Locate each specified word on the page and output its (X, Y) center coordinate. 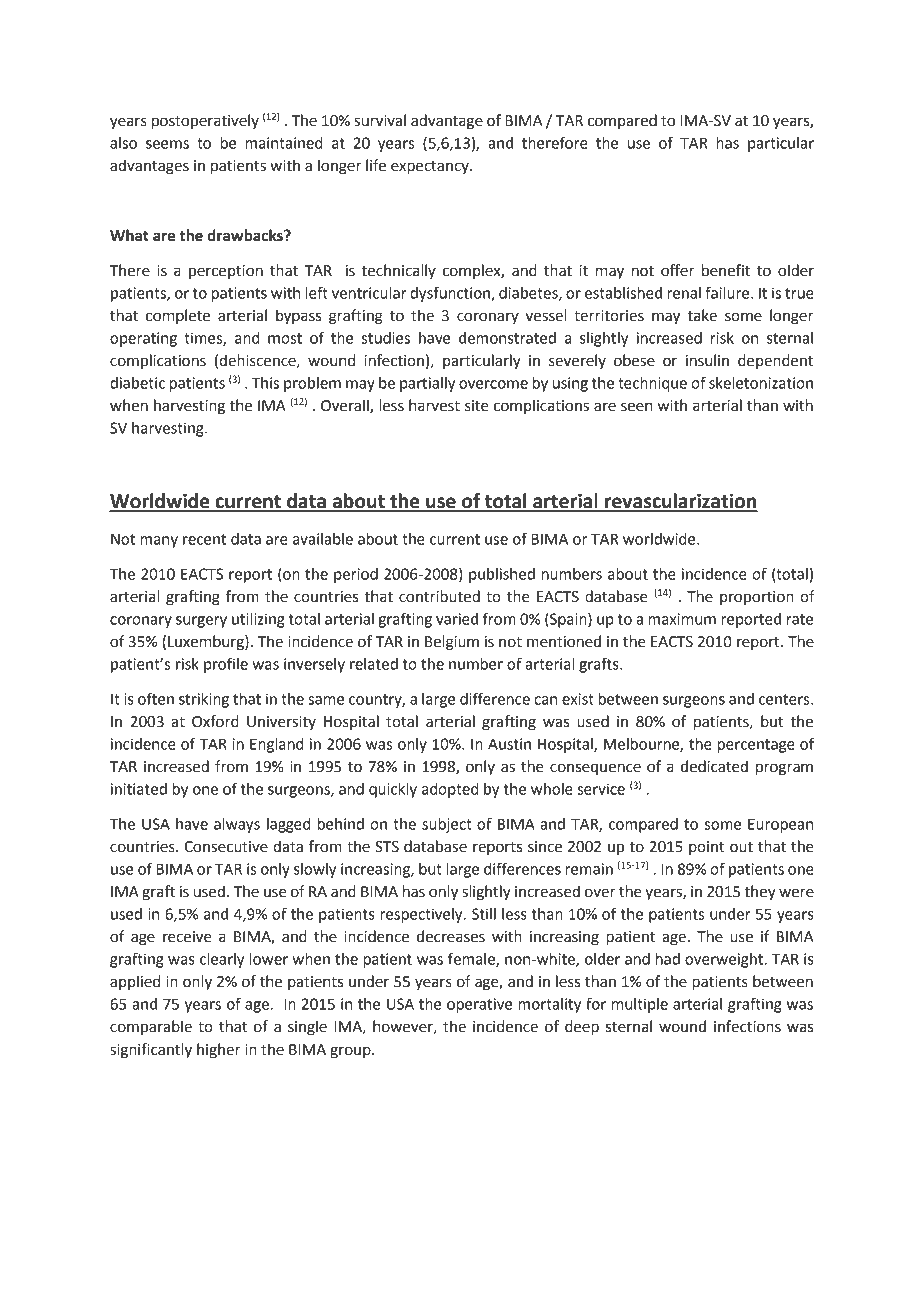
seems (167, 144)
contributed (439, 596)
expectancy (431, 168)
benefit (726, 270)
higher (219, 1051)
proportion (757, 598)
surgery (201, 622)
